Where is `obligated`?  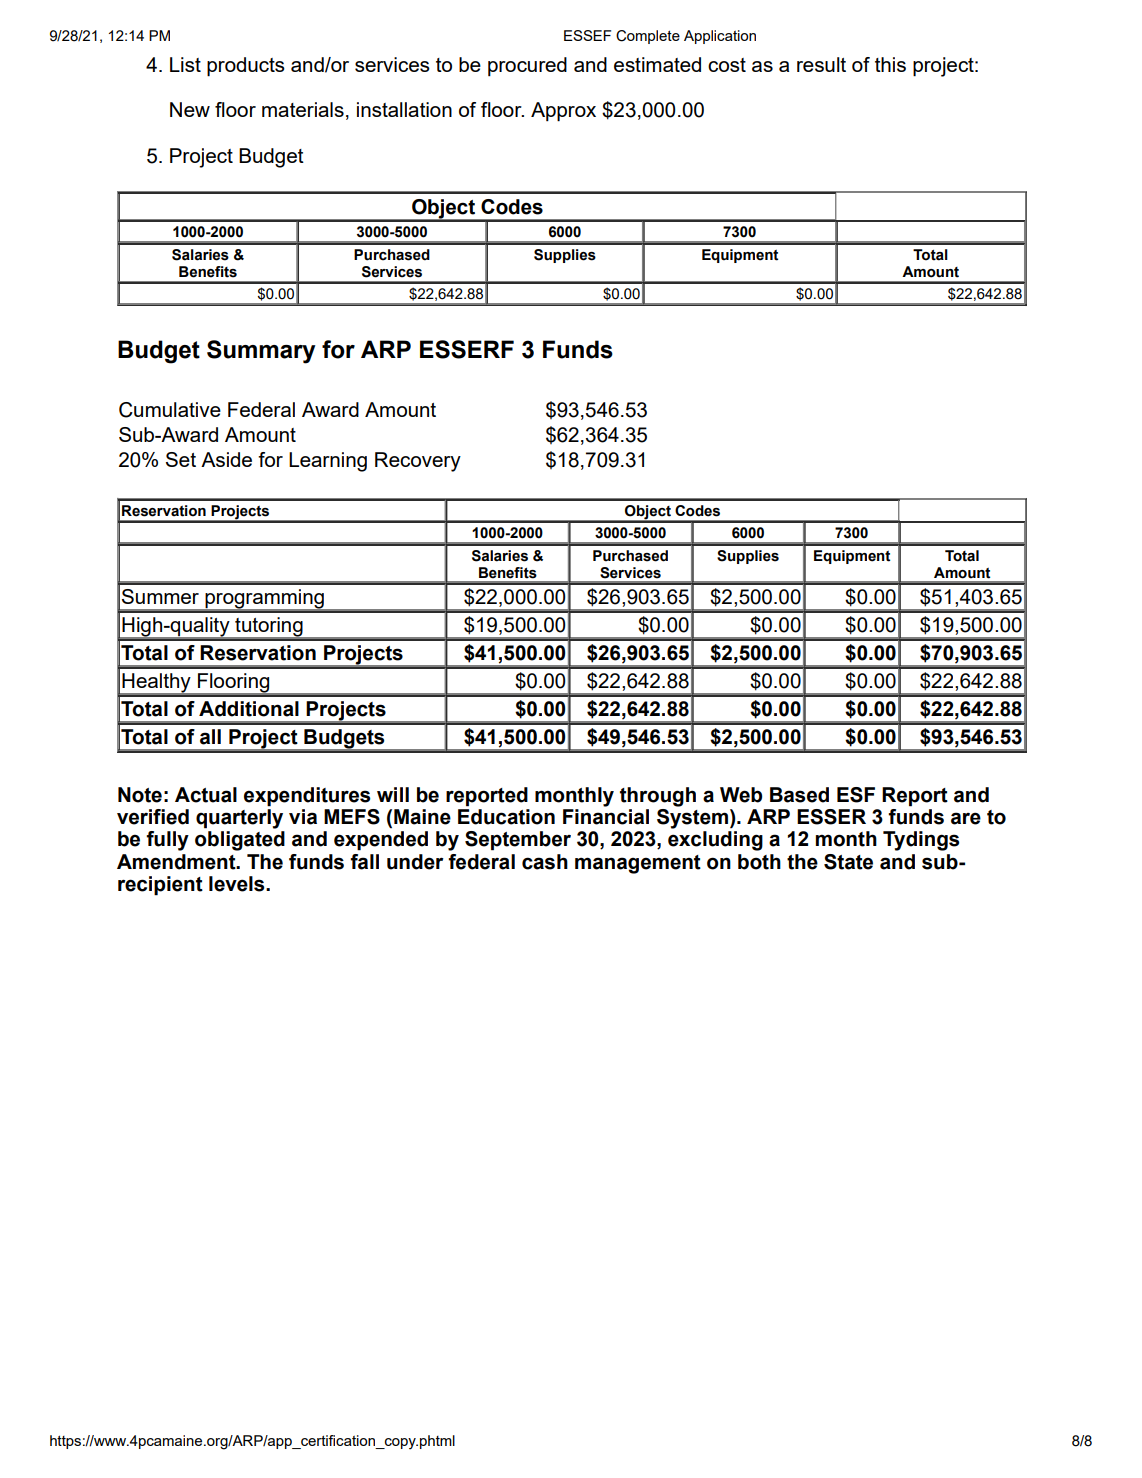 obligated is located at coordinates (240, 841).
